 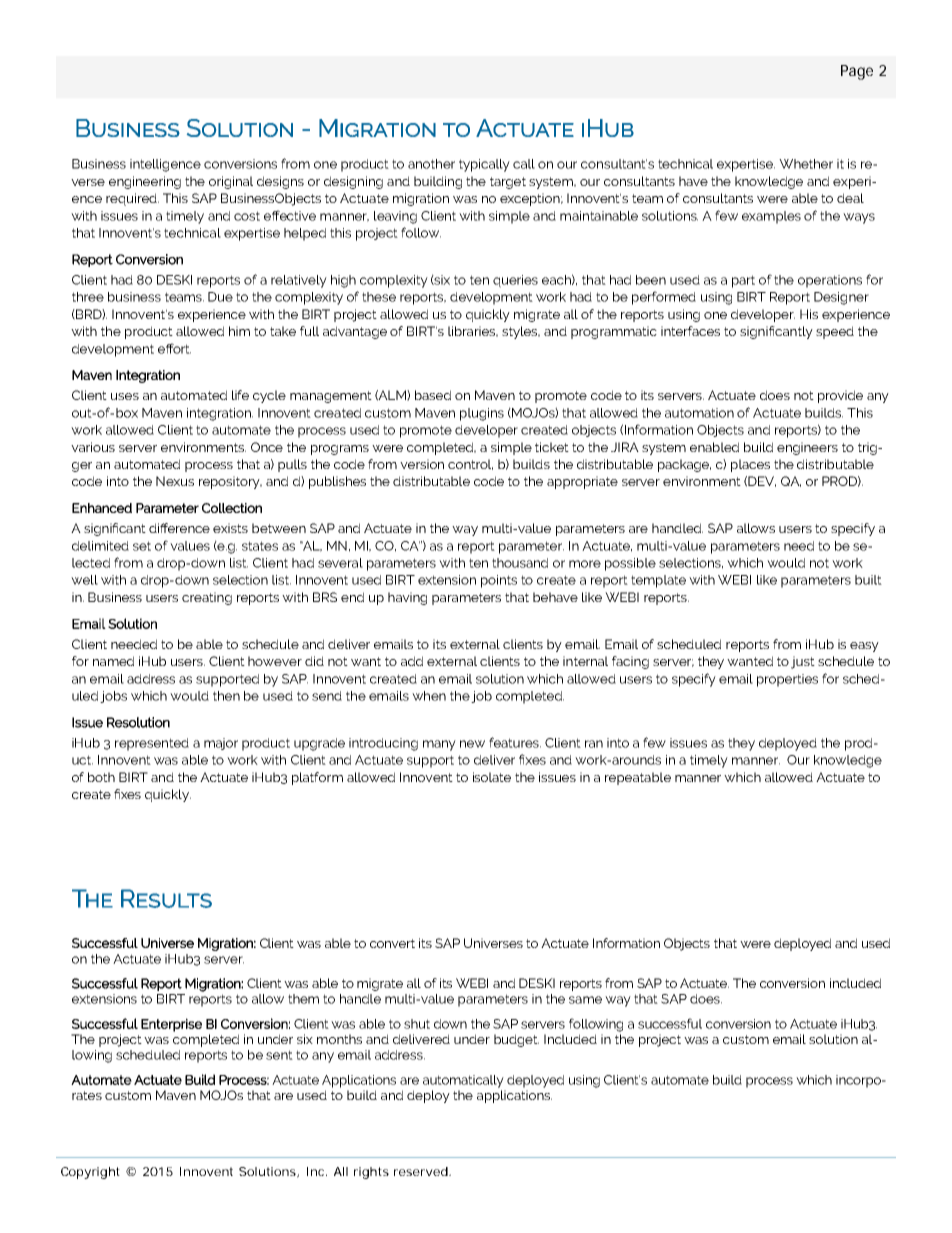 I want to click on isolate, so click(x=492, y=777).
